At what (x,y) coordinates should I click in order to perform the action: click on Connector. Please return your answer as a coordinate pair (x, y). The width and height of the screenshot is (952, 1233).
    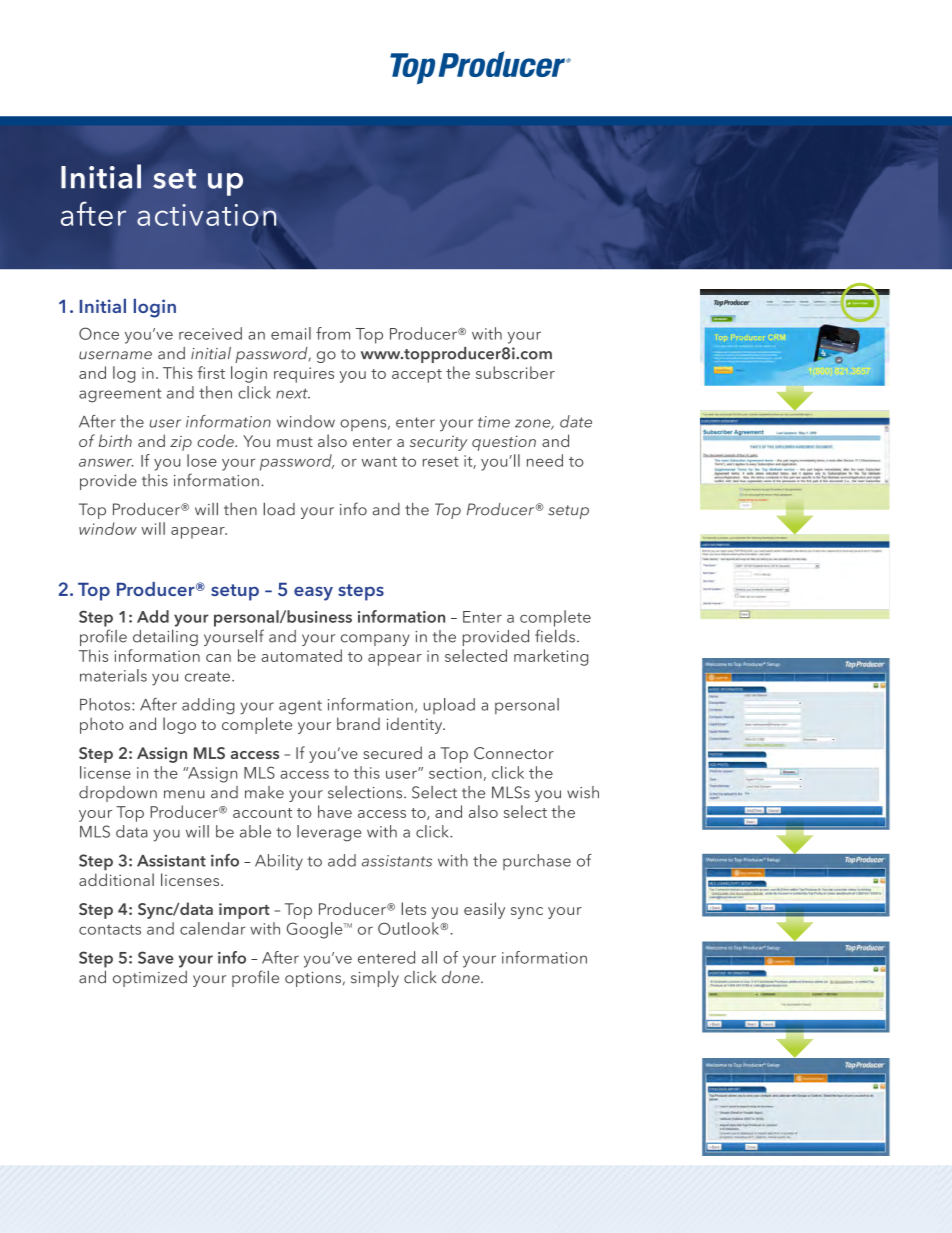
    Looking at the image, I should click on (514, 753).
